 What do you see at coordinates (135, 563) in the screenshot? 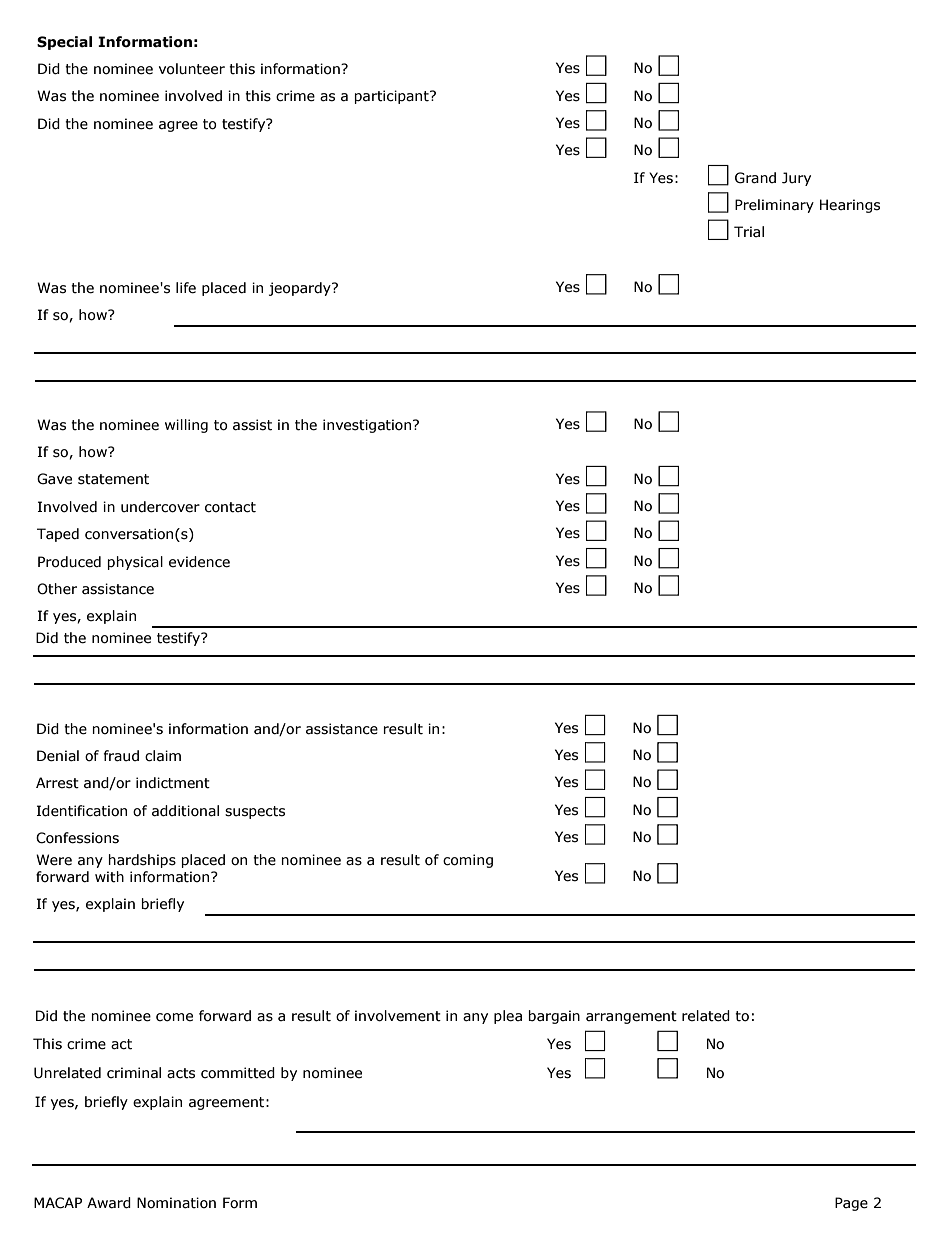
I see `physical` at bounding box center [135, 563].
